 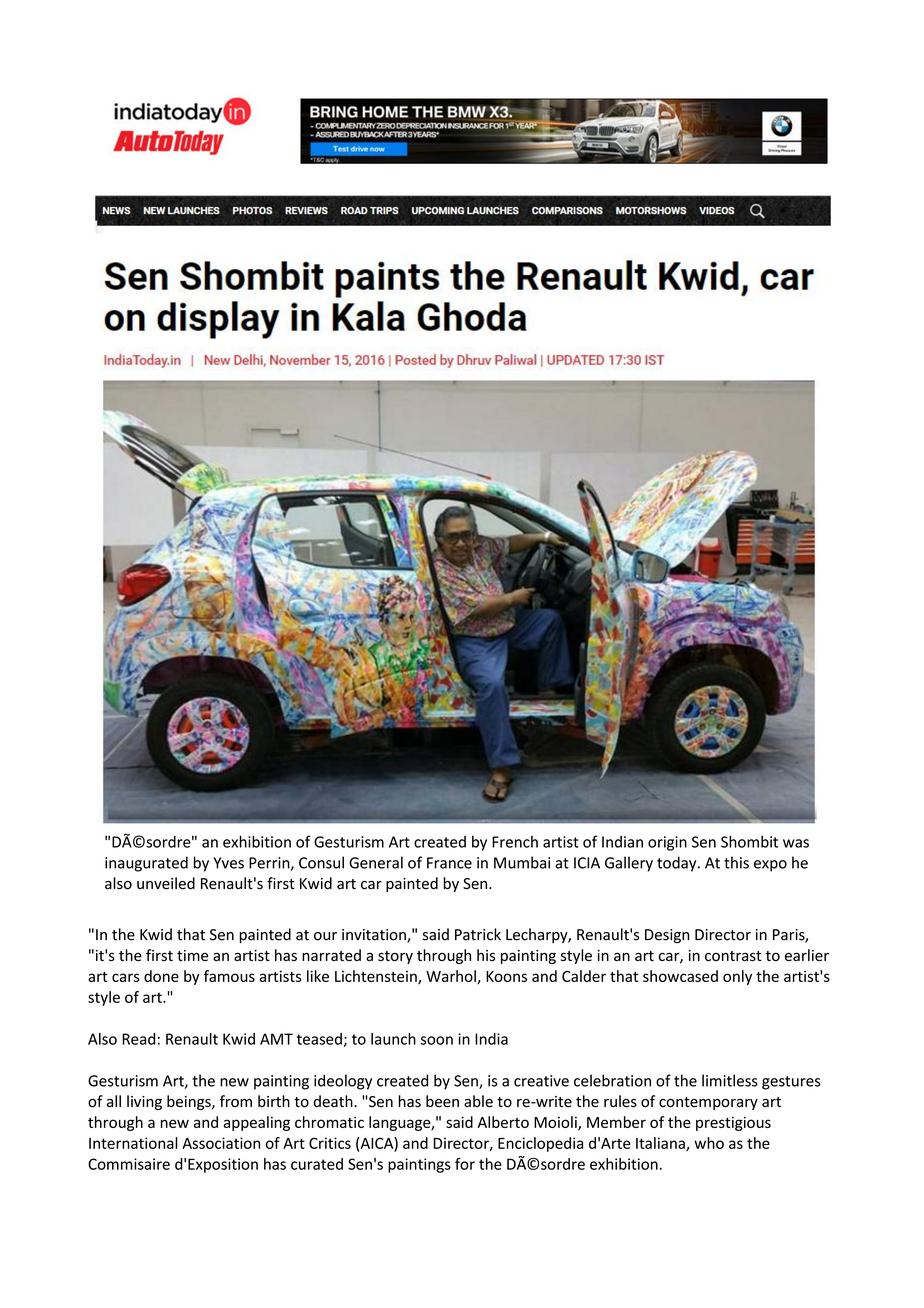 What do you see at coordinates (452, 977) in the screenshot?
I see `Warhol` at bounding box center [452, 977].
